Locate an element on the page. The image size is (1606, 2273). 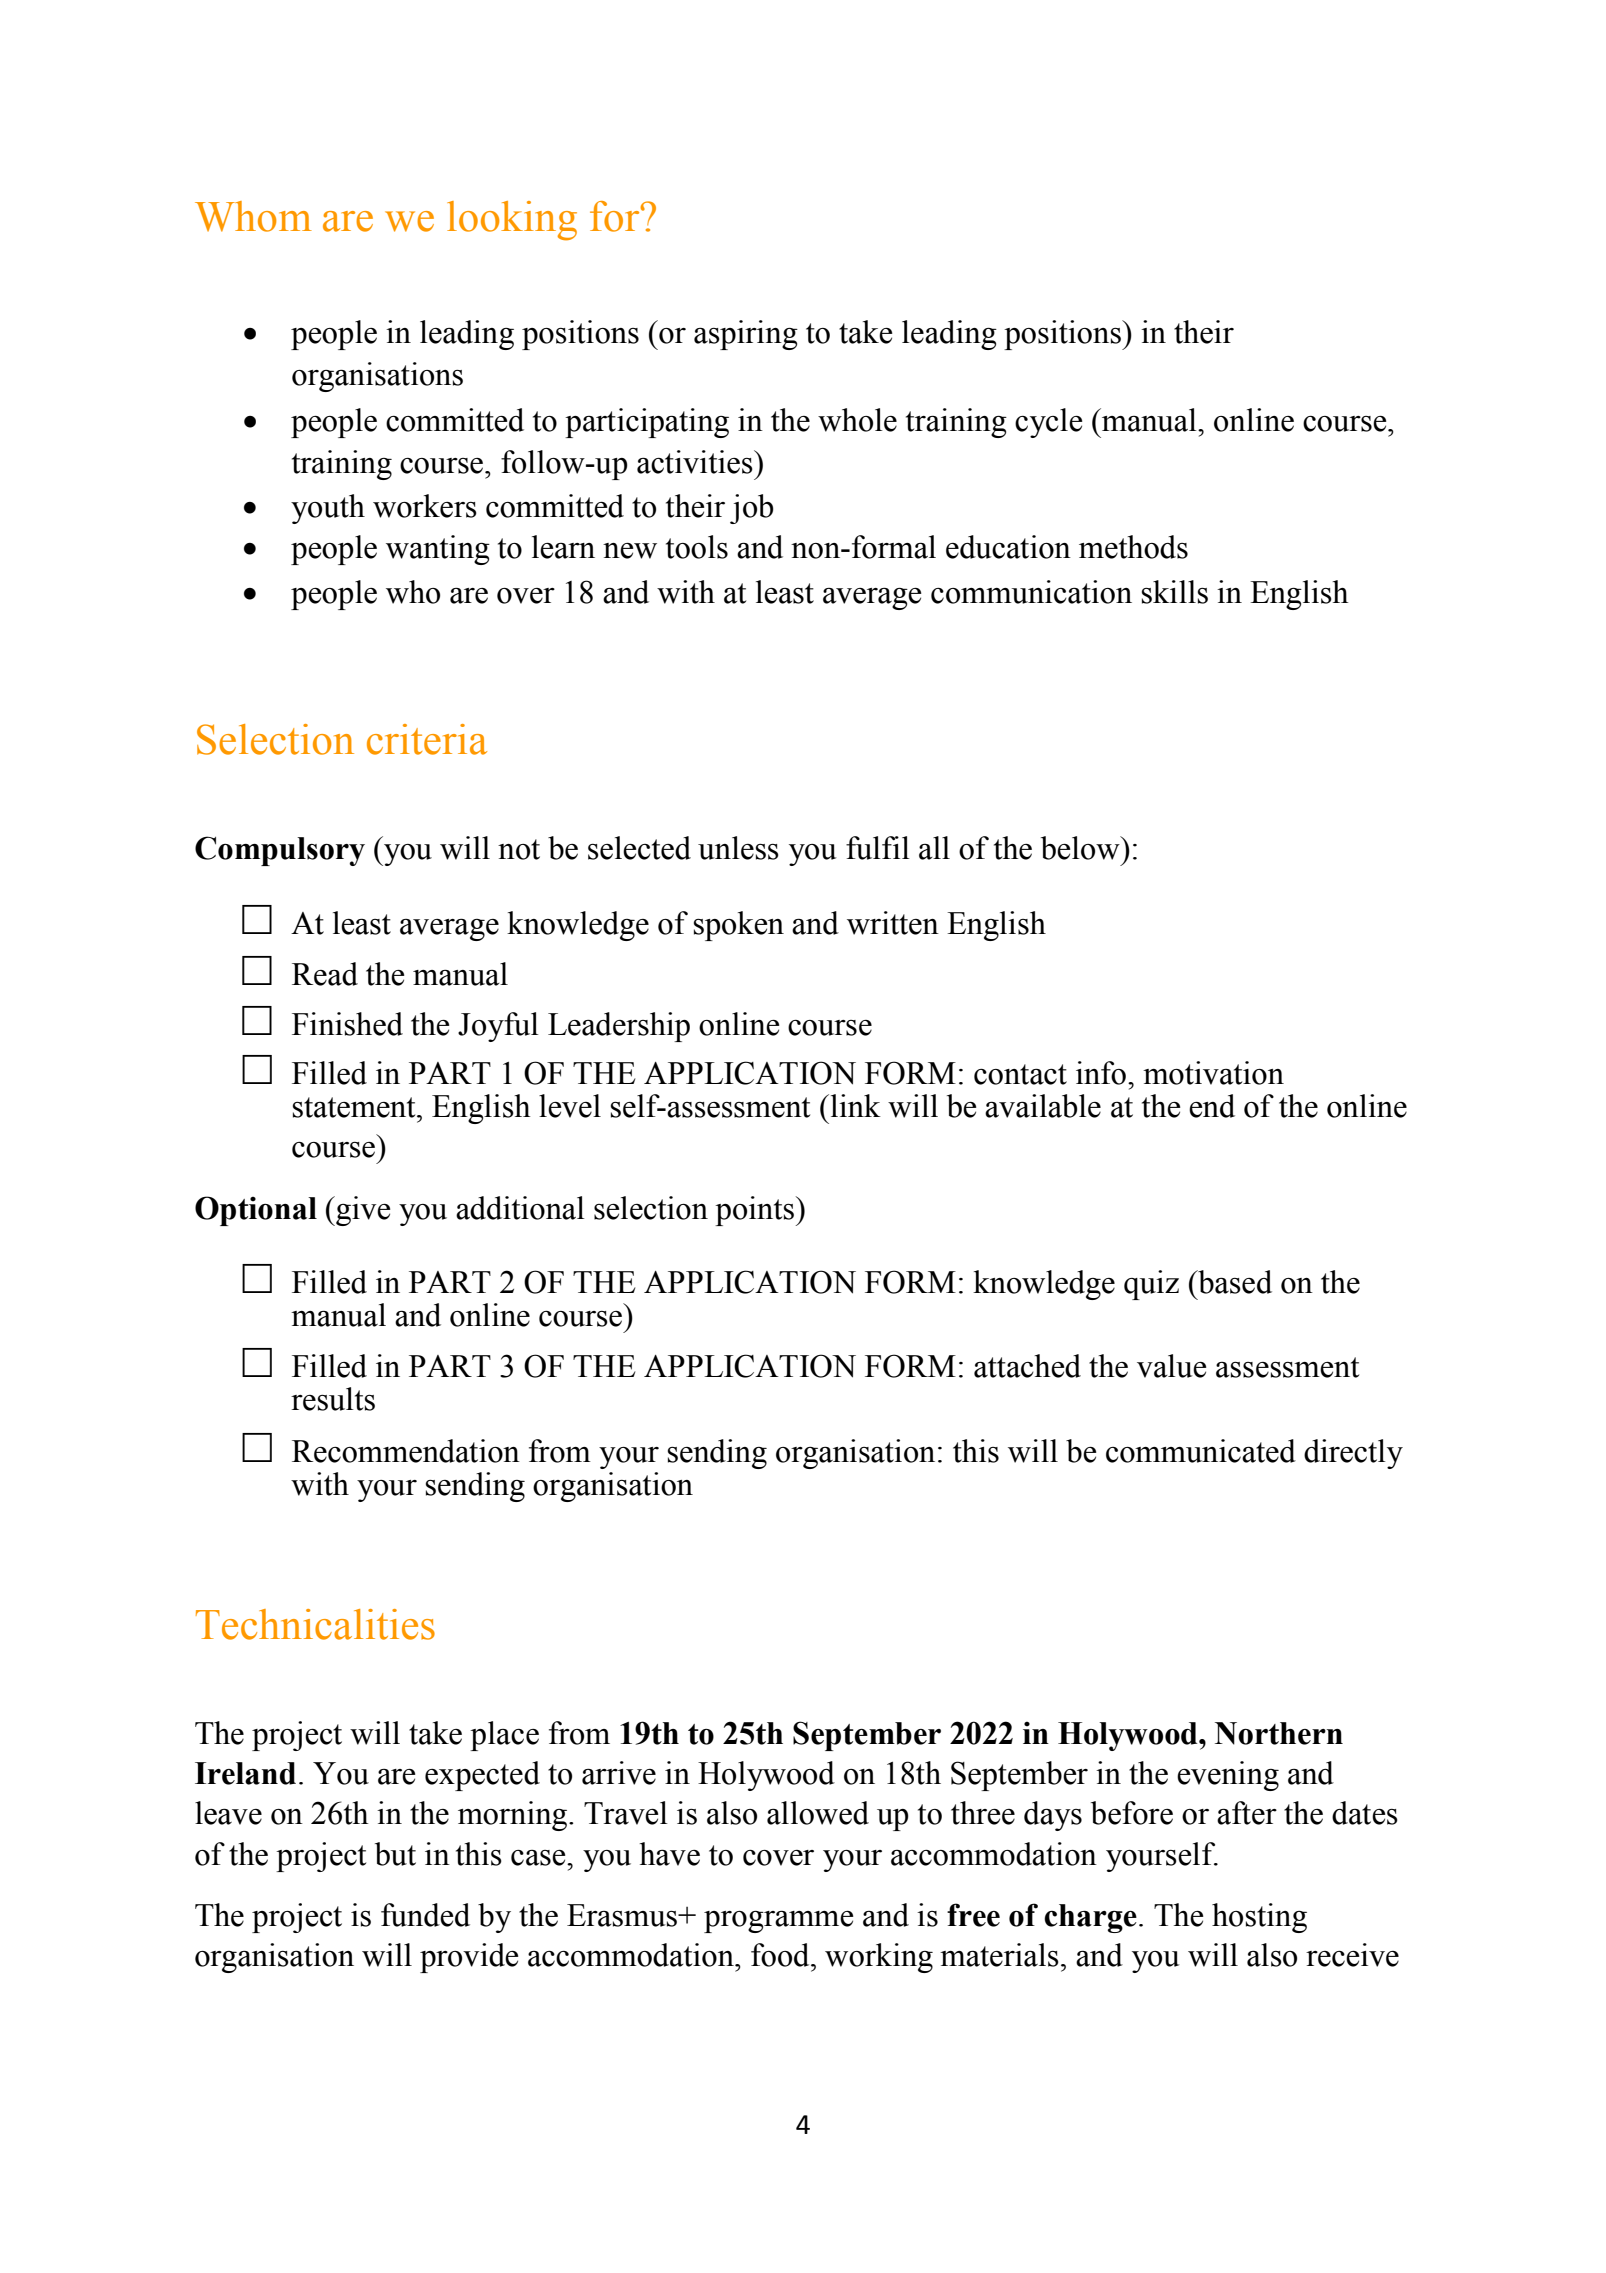
aspiring is located at coordinates (746, 335).
